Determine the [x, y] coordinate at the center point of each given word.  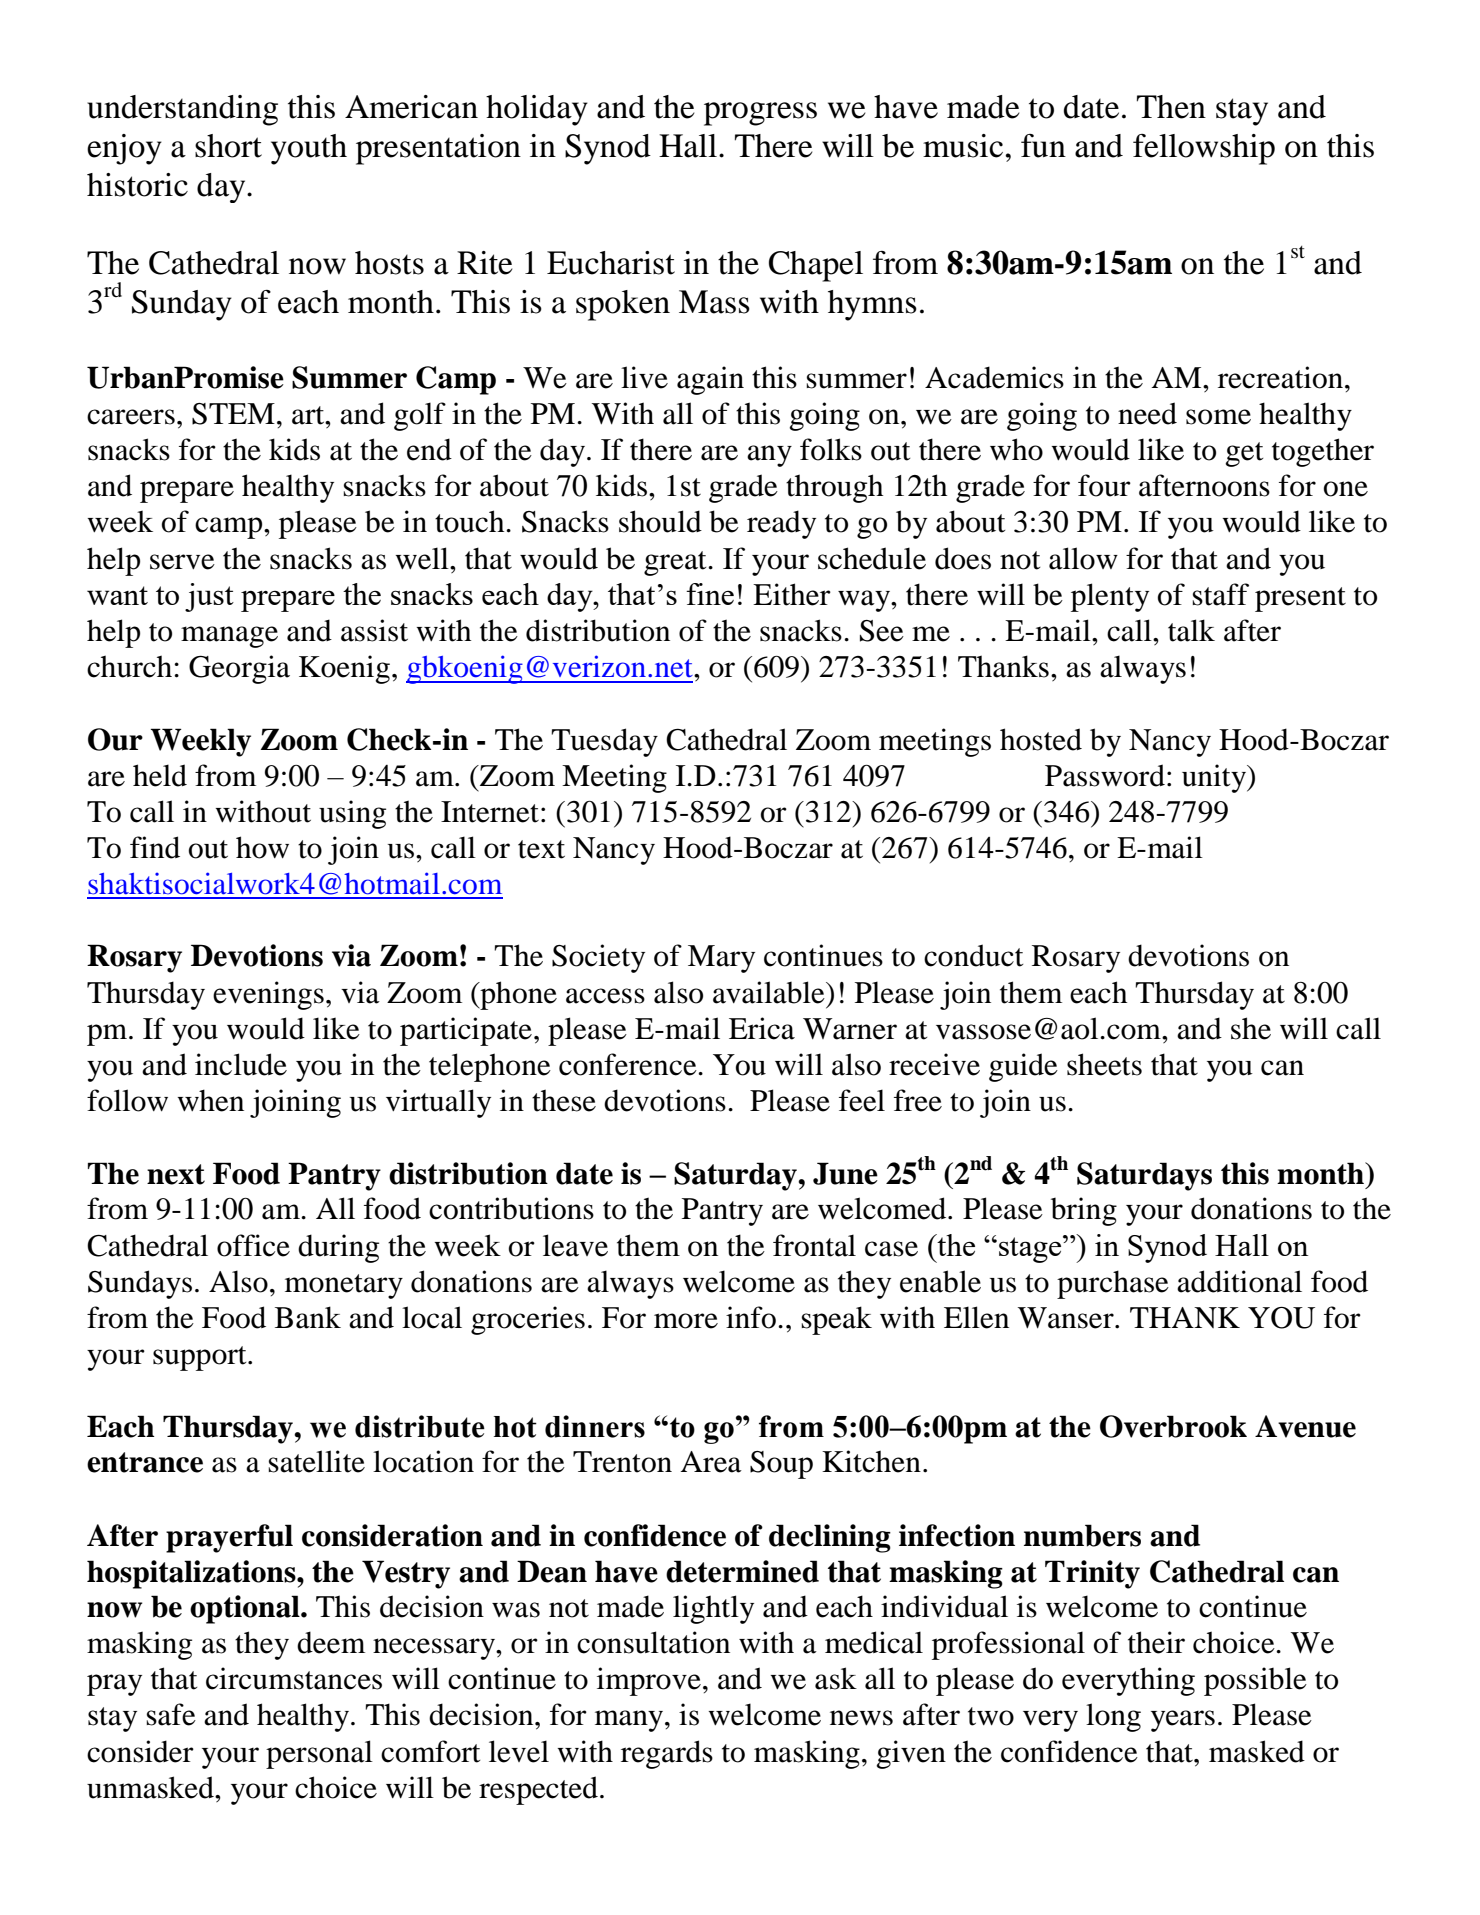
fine [710, 594]
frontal [814, 1245]
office [253, 1245]
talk [1191, 630]
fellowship [1204, 149]
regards [667, 1754]
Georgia [239, 669]
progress [760, 114]
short [228, 146]
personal [319, 1754]
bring [1084, 1211]
